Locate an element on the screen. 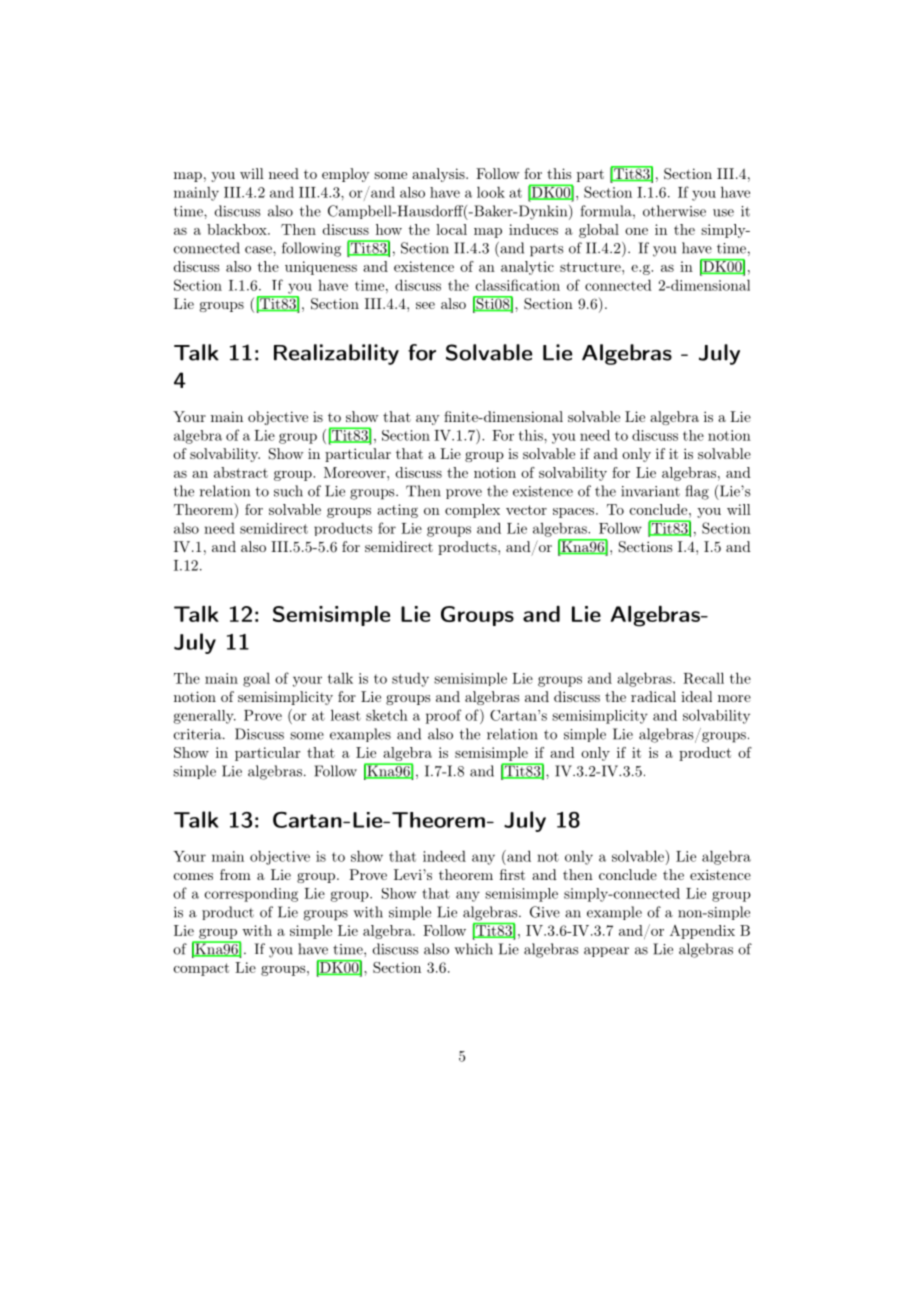 The width and height of the screenshot is (924, 1308). such is located at coordinates (288, 491).
